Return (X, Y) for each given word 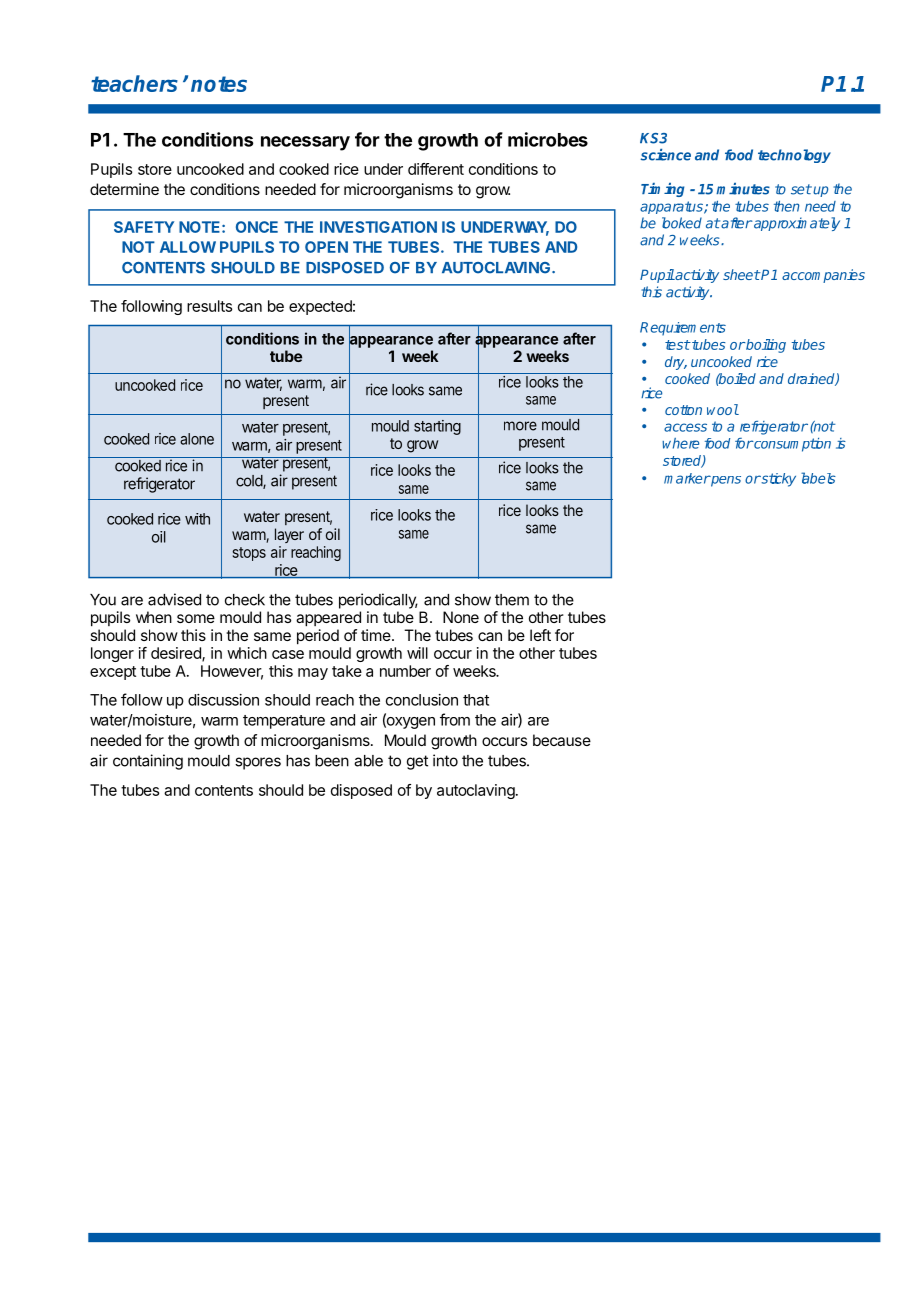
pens (725, 481)
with (197, 519)
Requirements (683, 329)
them (512, 600)
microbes (548, 139)
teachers (134, 83)
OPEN (326, 247)
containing (148, 762)
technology (794, 156)
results (209, 306)
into (445, 760)
